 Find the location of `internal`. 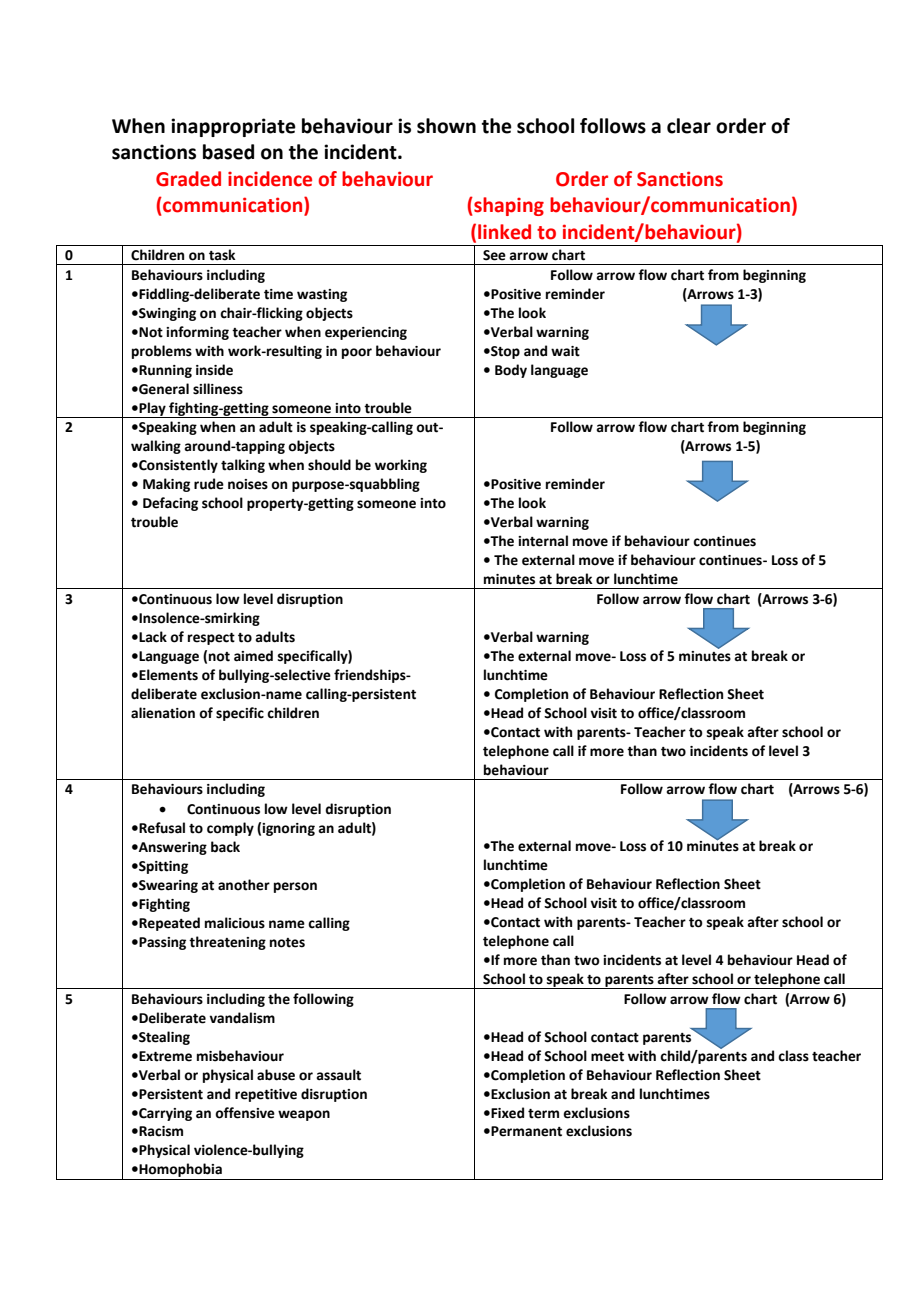

internal is located at coordinates (543, 541).
